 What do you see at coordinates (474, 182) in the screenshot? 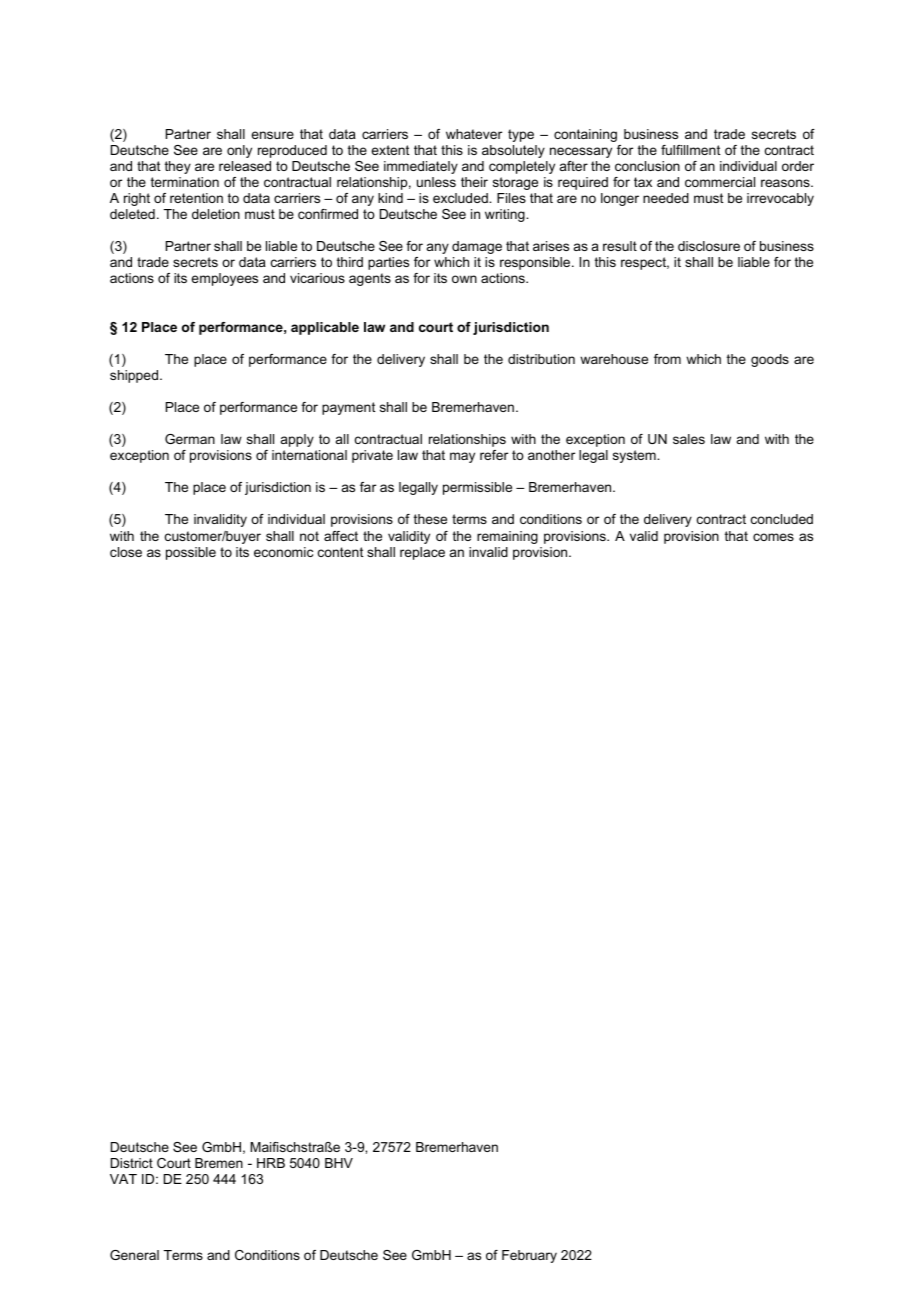
I see `their` at bounding box center [474, 182].
